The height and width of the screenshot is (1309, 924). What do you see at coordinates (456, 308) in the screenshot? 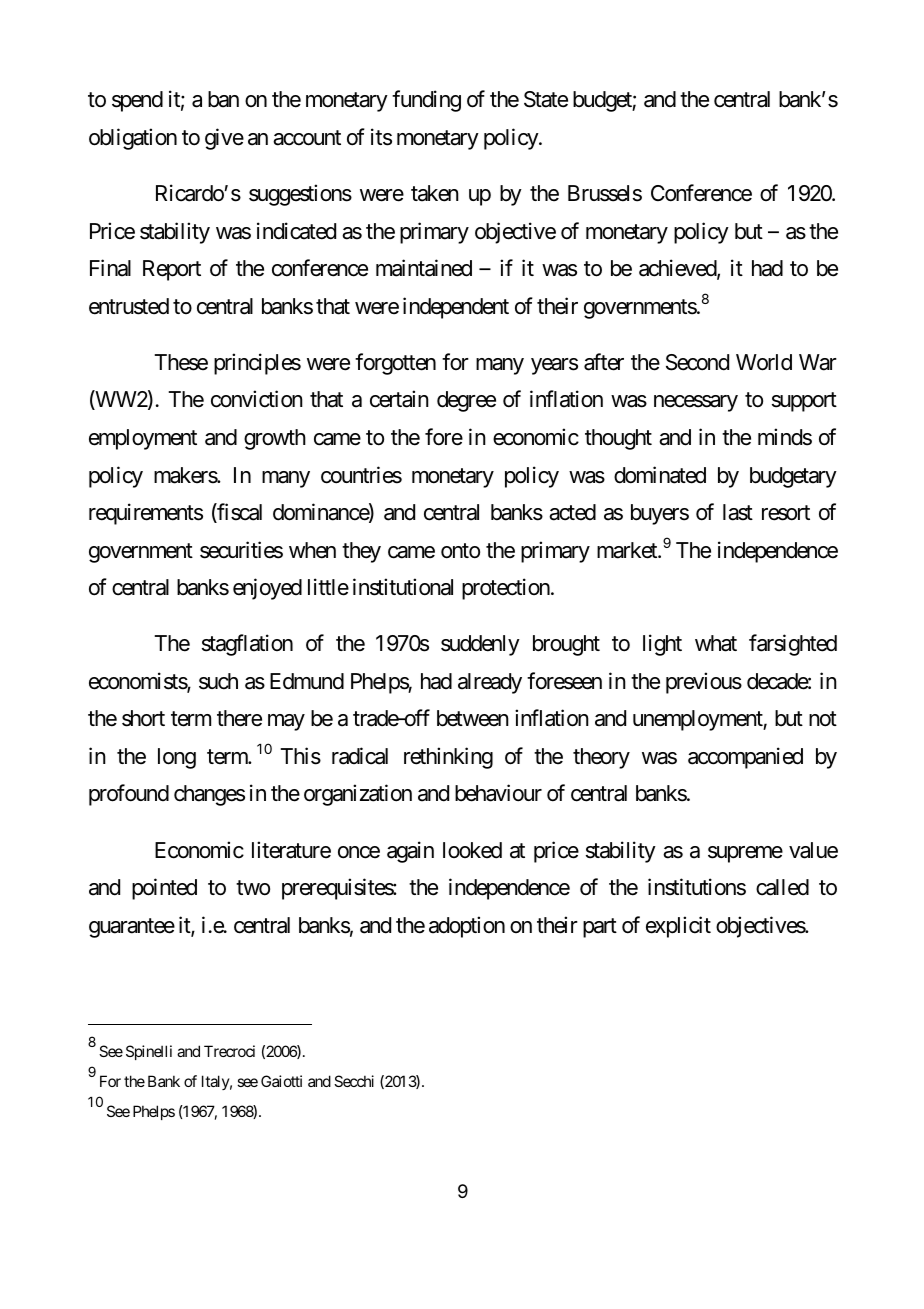
I see `independent` at bounding box center [456, 308].
